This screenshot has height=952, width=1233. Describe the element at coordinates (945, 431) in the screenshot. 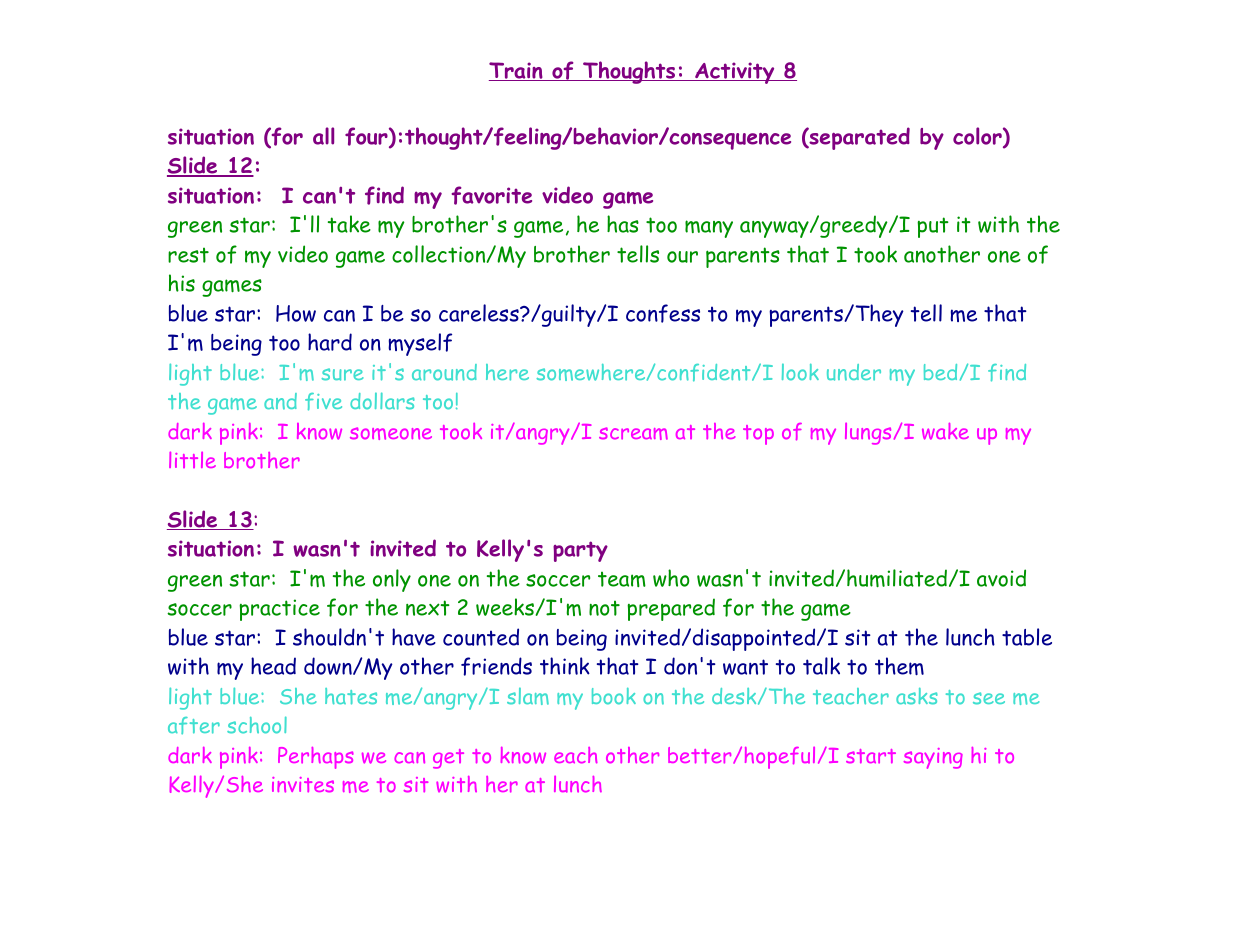

I see `wake` at that location.
